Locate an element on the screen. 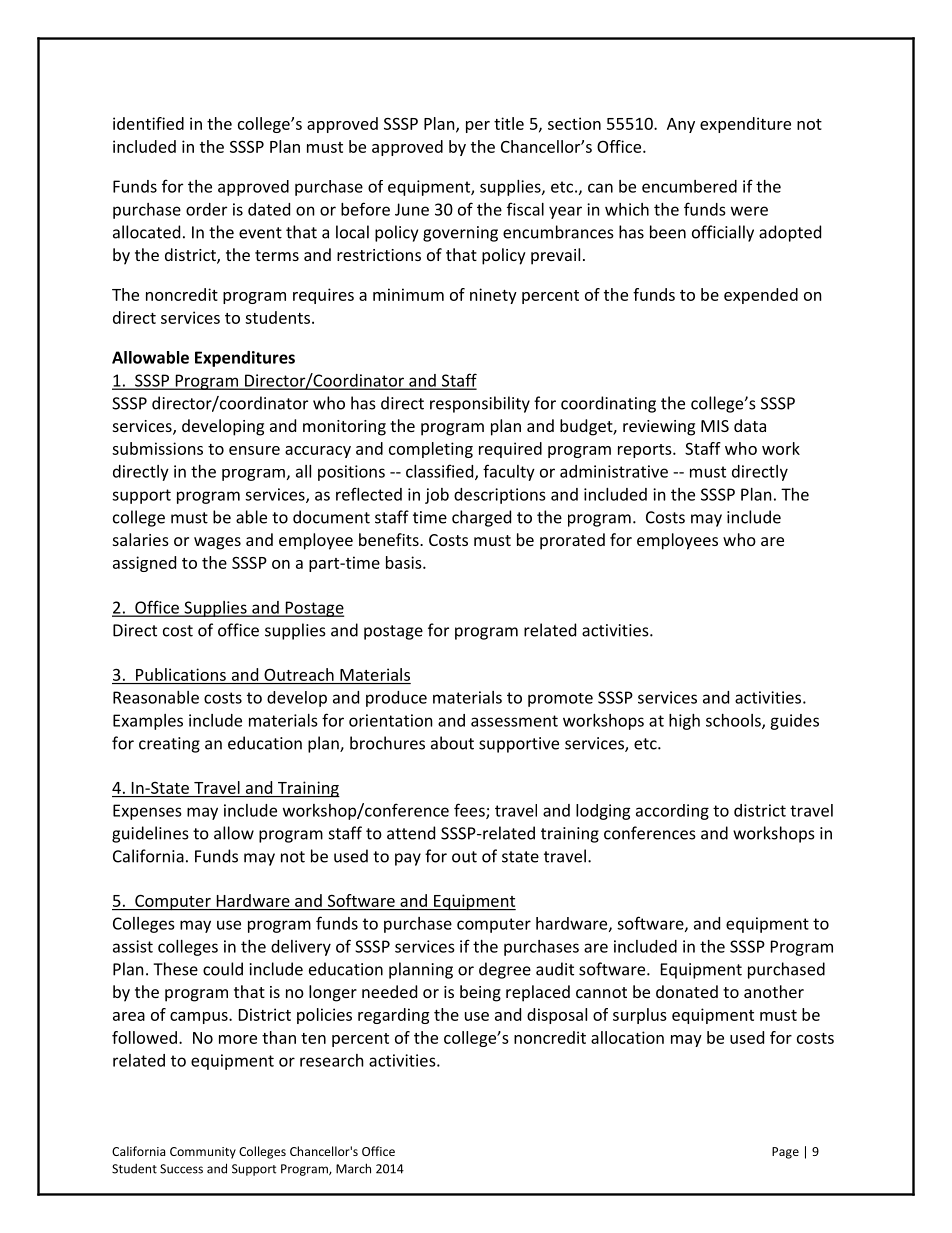 The image size is (952, 1233). order is located at coordinates (206, 209).
